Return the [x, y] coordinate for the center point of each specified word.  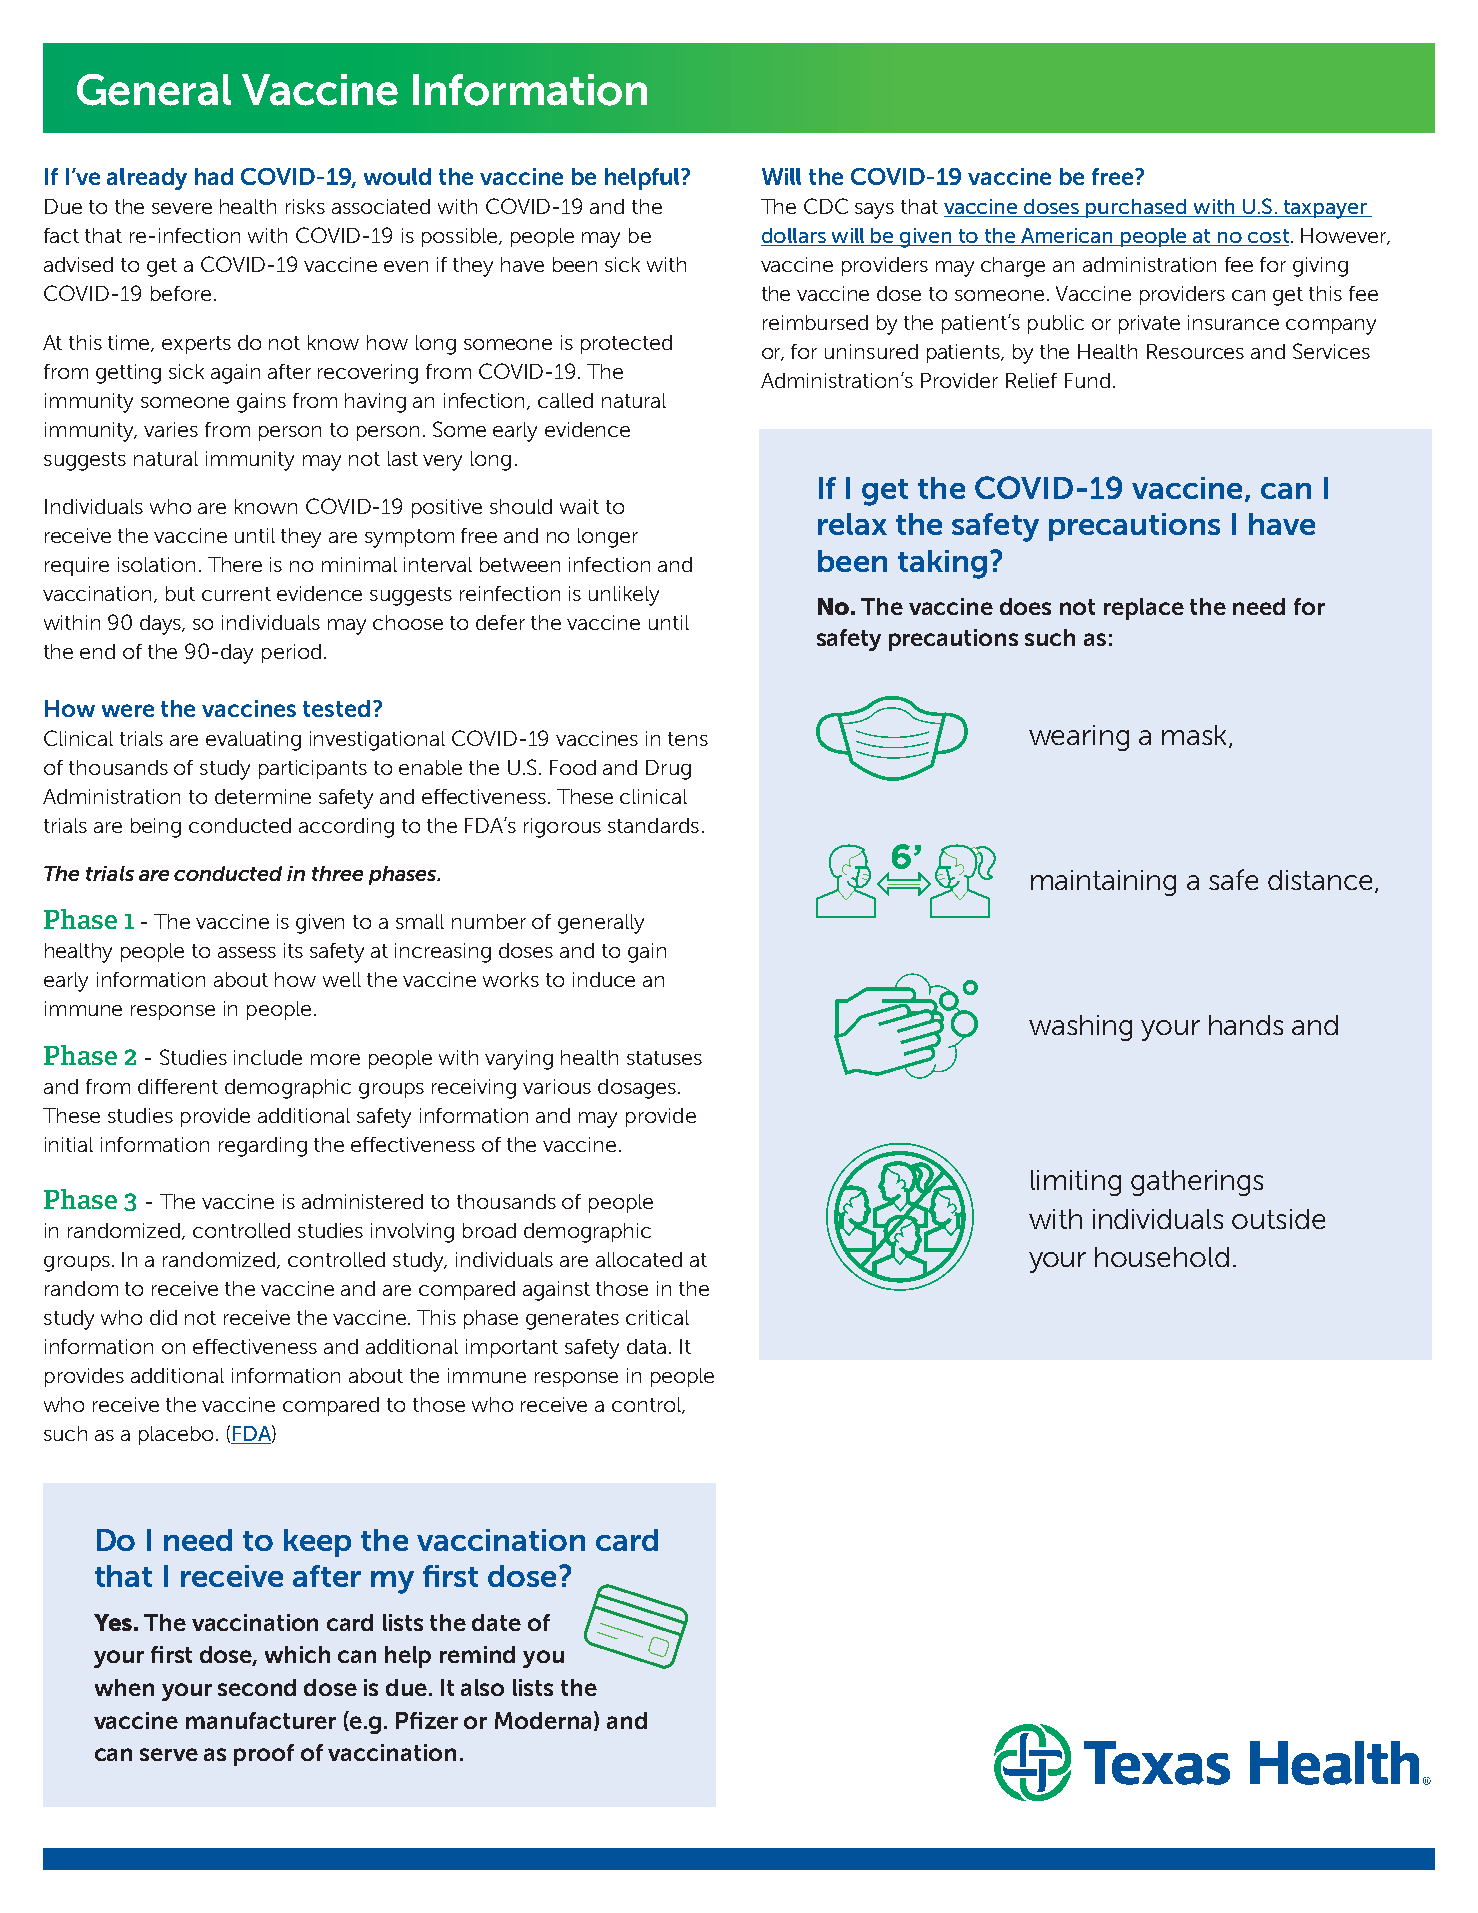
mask [1196, 736]
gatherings [1197, 1183]
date [496, 1622]
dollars [794, 237]
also [482, 1687]
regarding [263, 1147]
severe [182, 208]
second [257, 1687]
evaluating [253, 741]
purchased [1137, 208]
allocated [639, 1259]
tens [688, 739]
